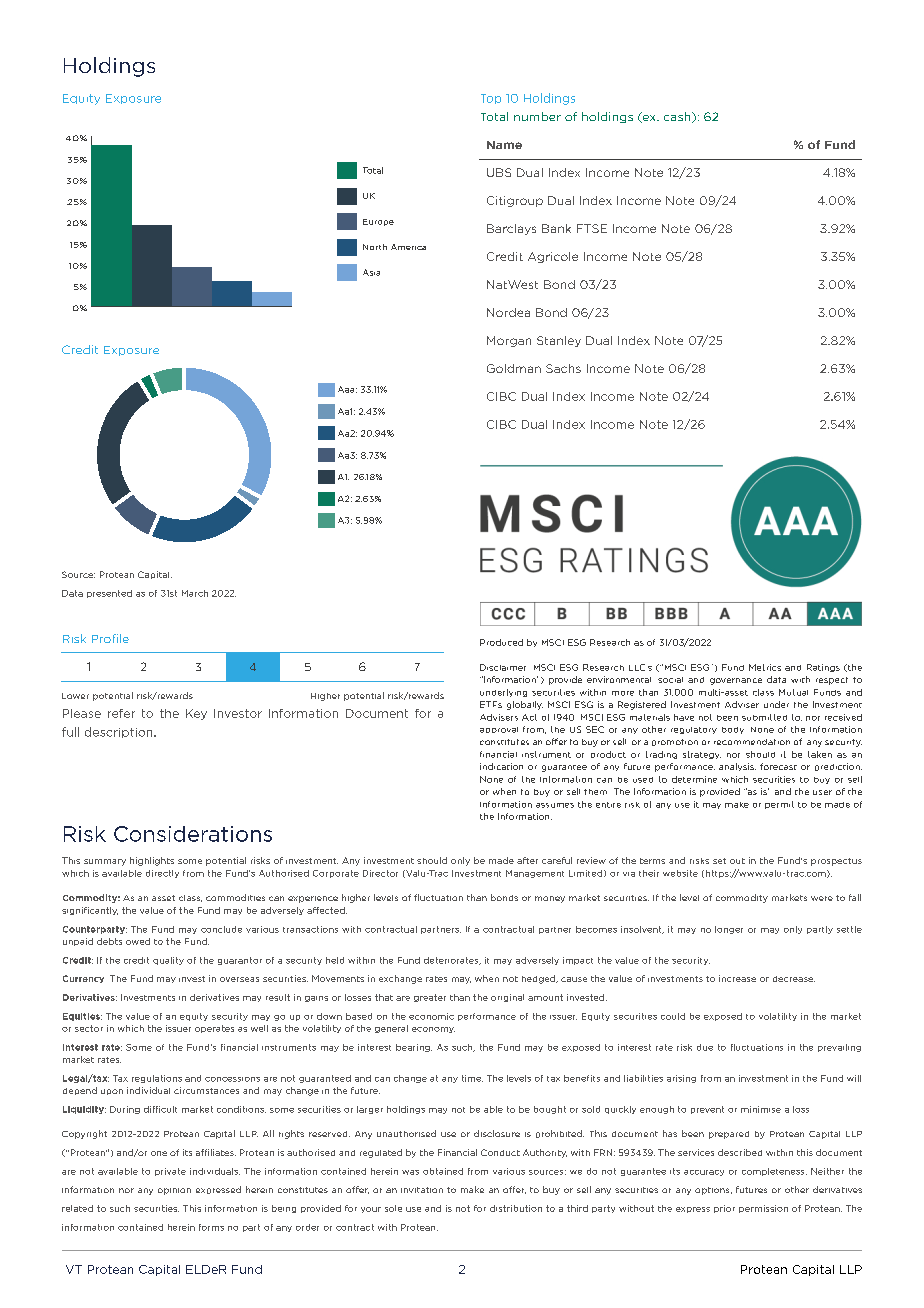  What do you see at coordinates (501, 642) in the screenshot?
I see `Produced` at bounding box center [501, 642].
